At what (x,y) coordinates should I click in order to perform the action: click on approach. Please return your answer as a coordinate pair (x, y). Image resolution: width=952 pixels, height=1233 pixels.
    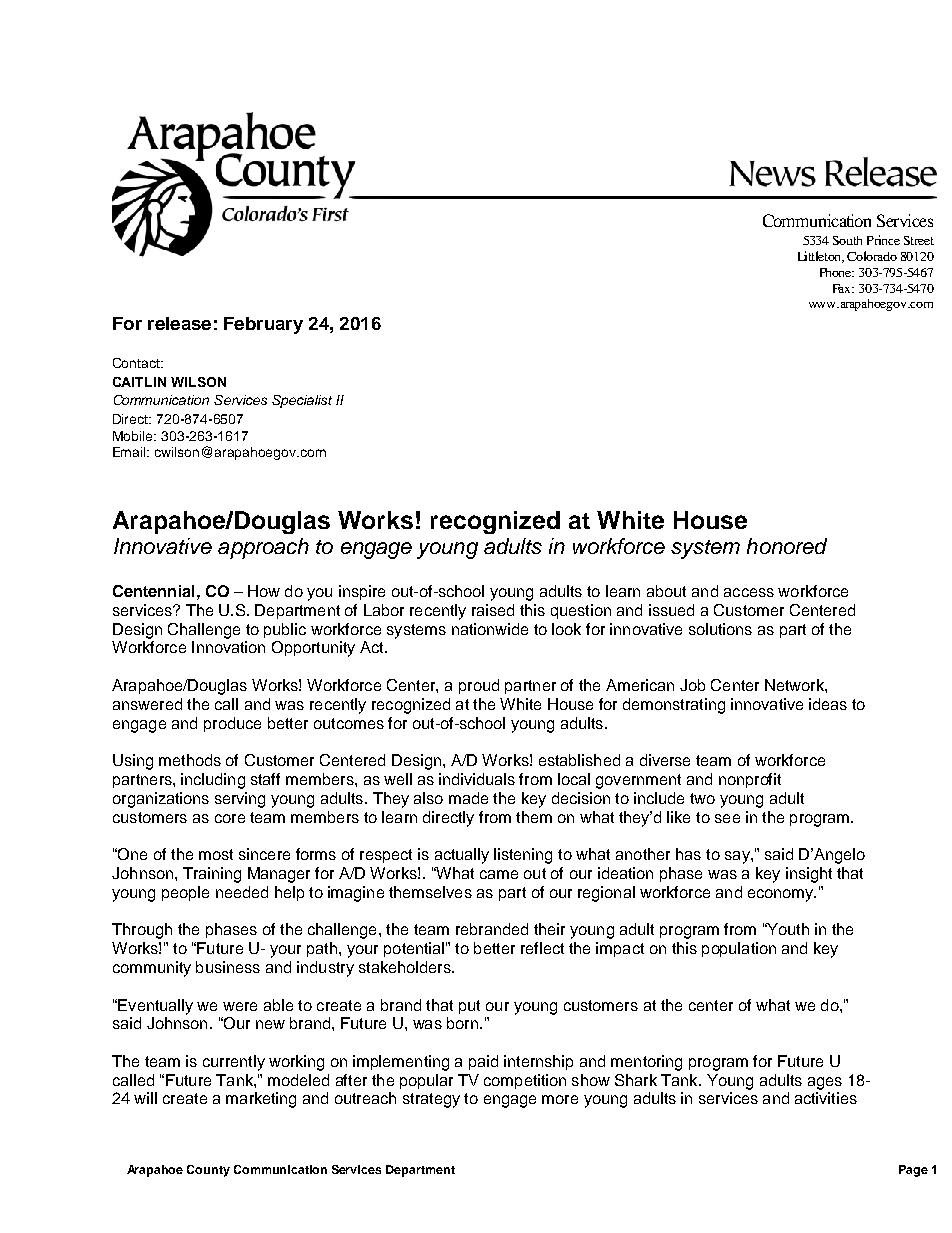
    Looking at the image, I should click on (263, 548).
